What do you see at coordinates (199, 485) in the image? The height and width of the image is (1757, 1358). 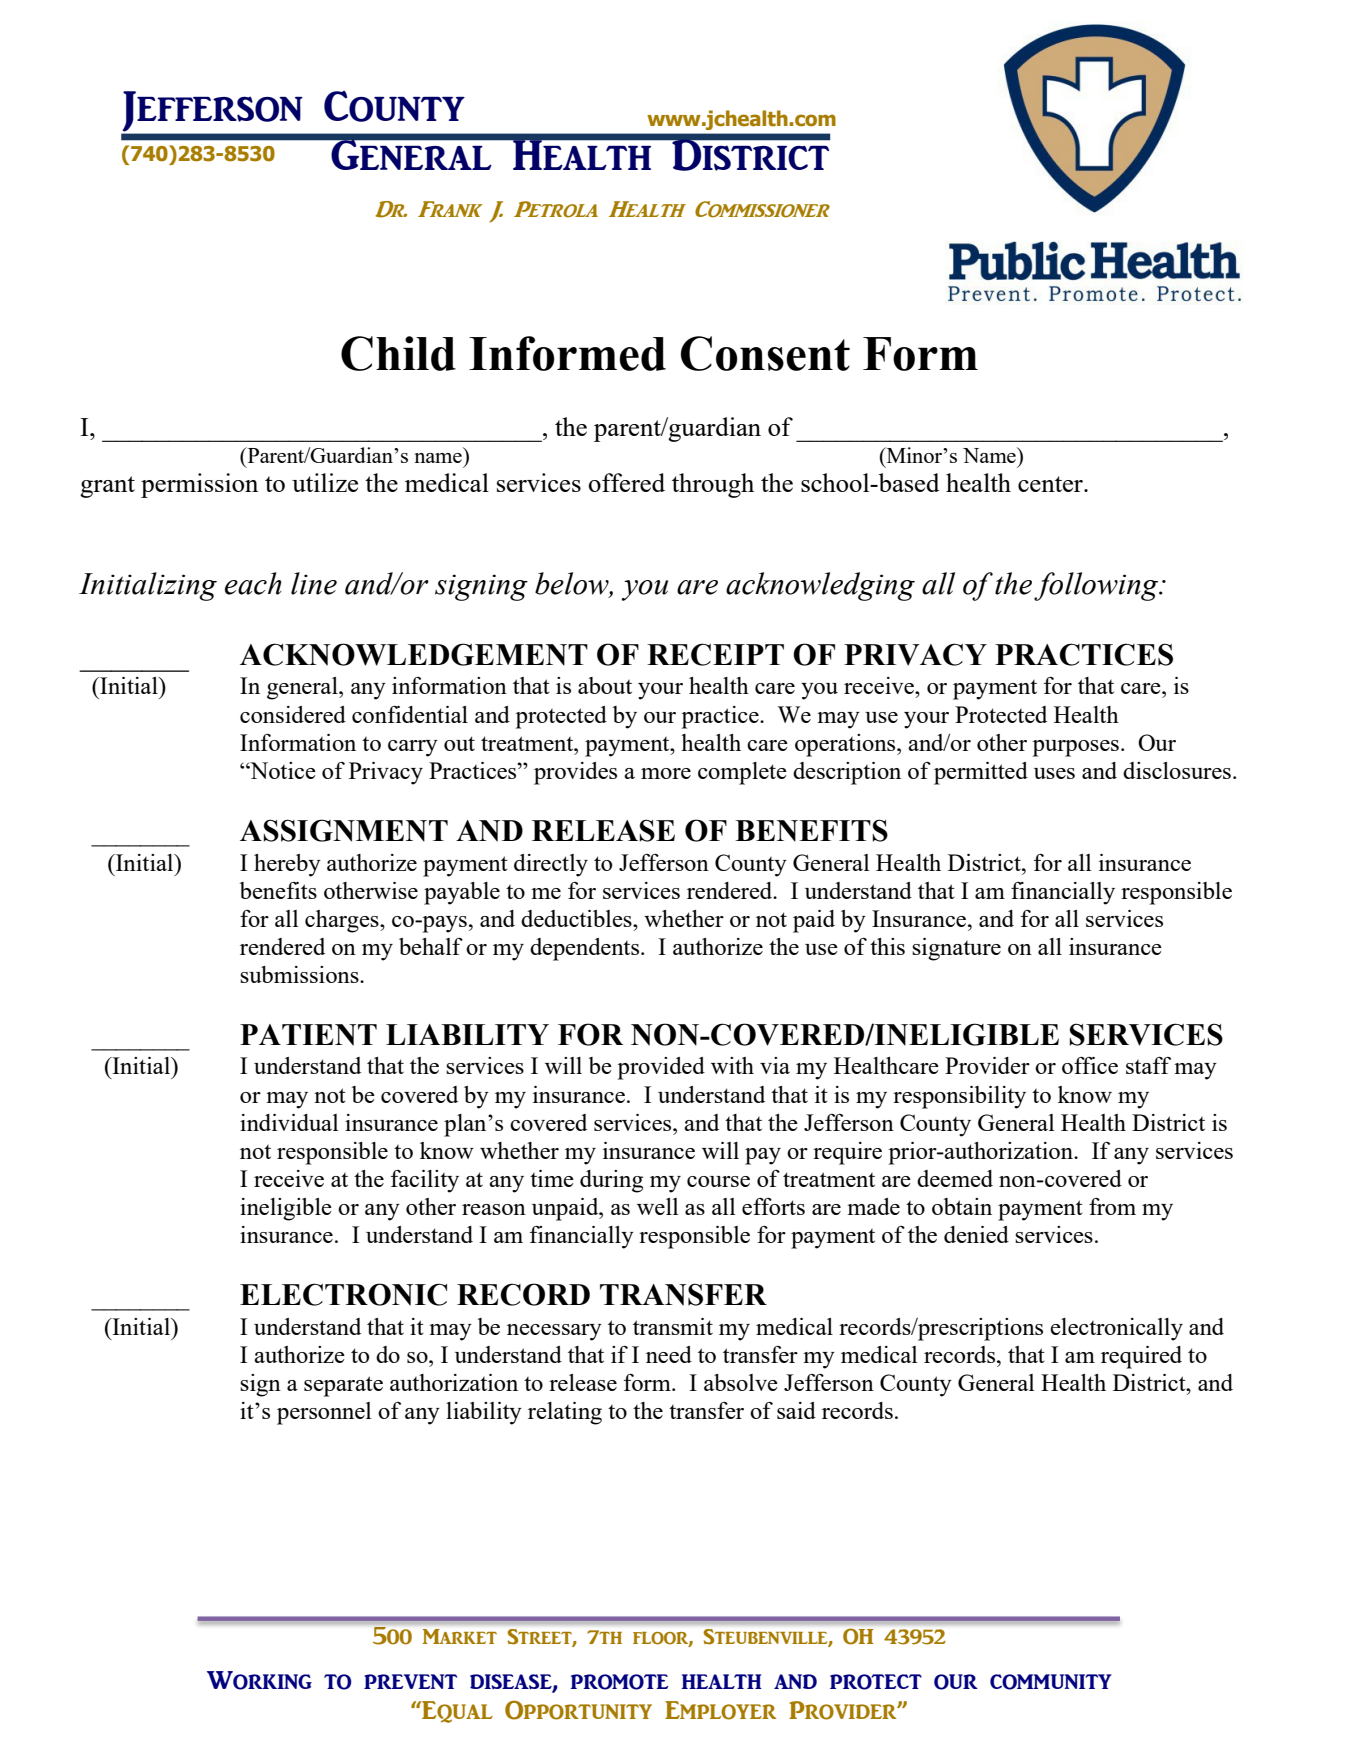 I see `permission` at bounding box center [199, 485].
